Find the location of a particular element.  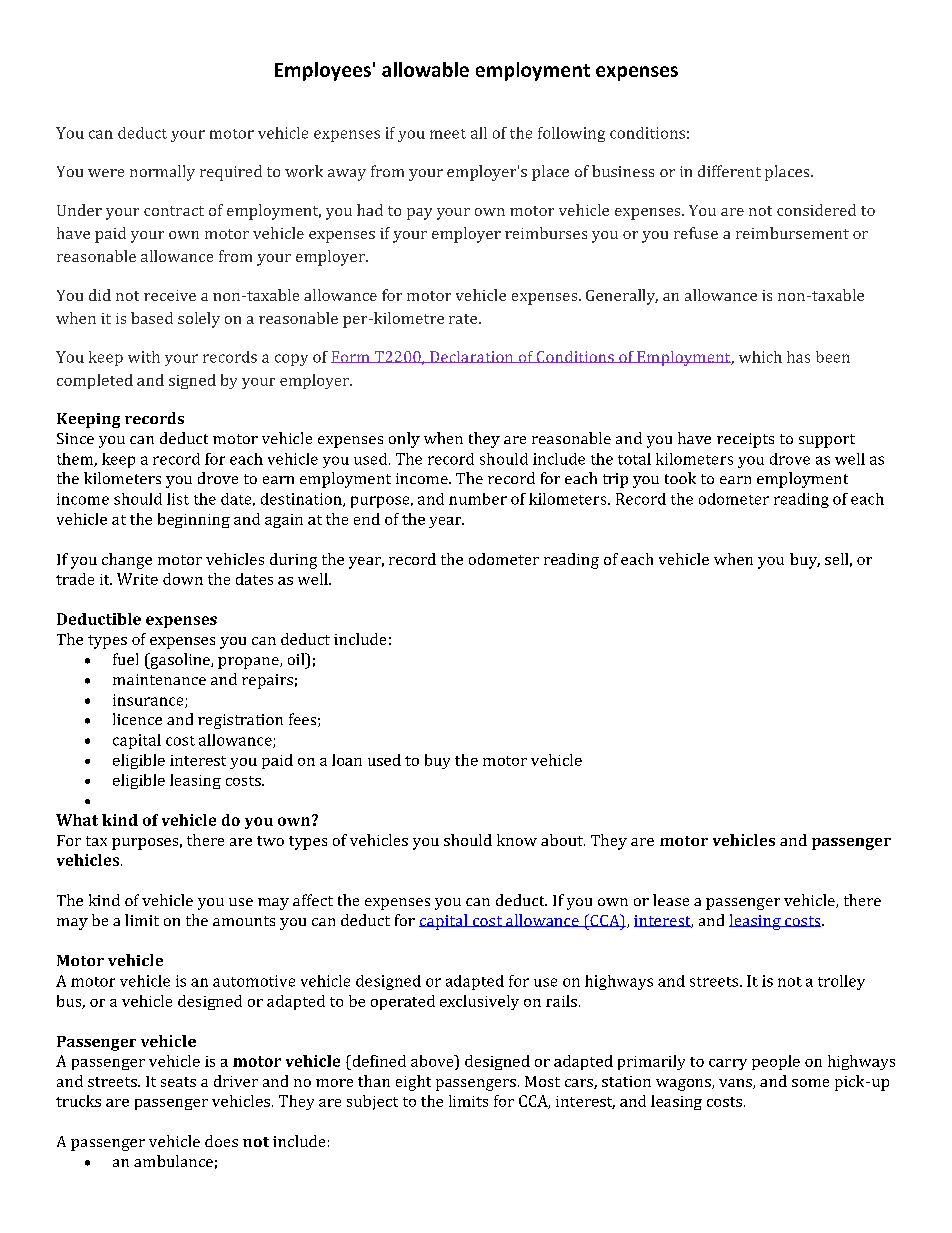

meet is located at coordinates (448, 134).
